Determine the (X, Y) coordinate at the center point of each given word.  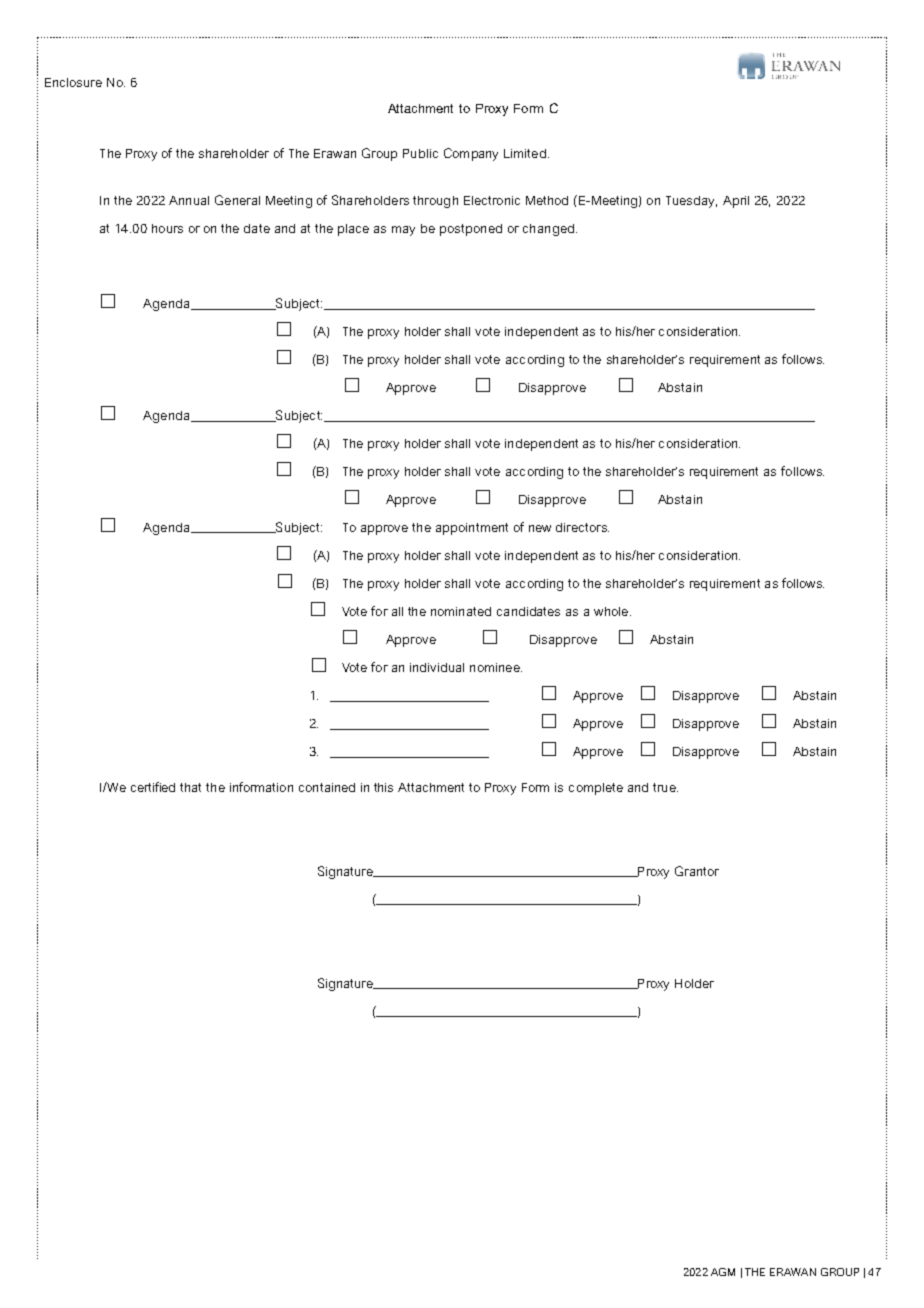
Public (420, 153)
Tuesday (691, 202)
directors (582, 527)
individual (437, 667)
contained (327, 787)
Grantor (697, 871)
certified (153, 787)
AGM (723, 1272)
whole (612, 611)
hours (167, 228)
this (383, 787)
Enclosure (73, 82)
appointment (472, 529)
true (665, 787)
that (190, 787)
